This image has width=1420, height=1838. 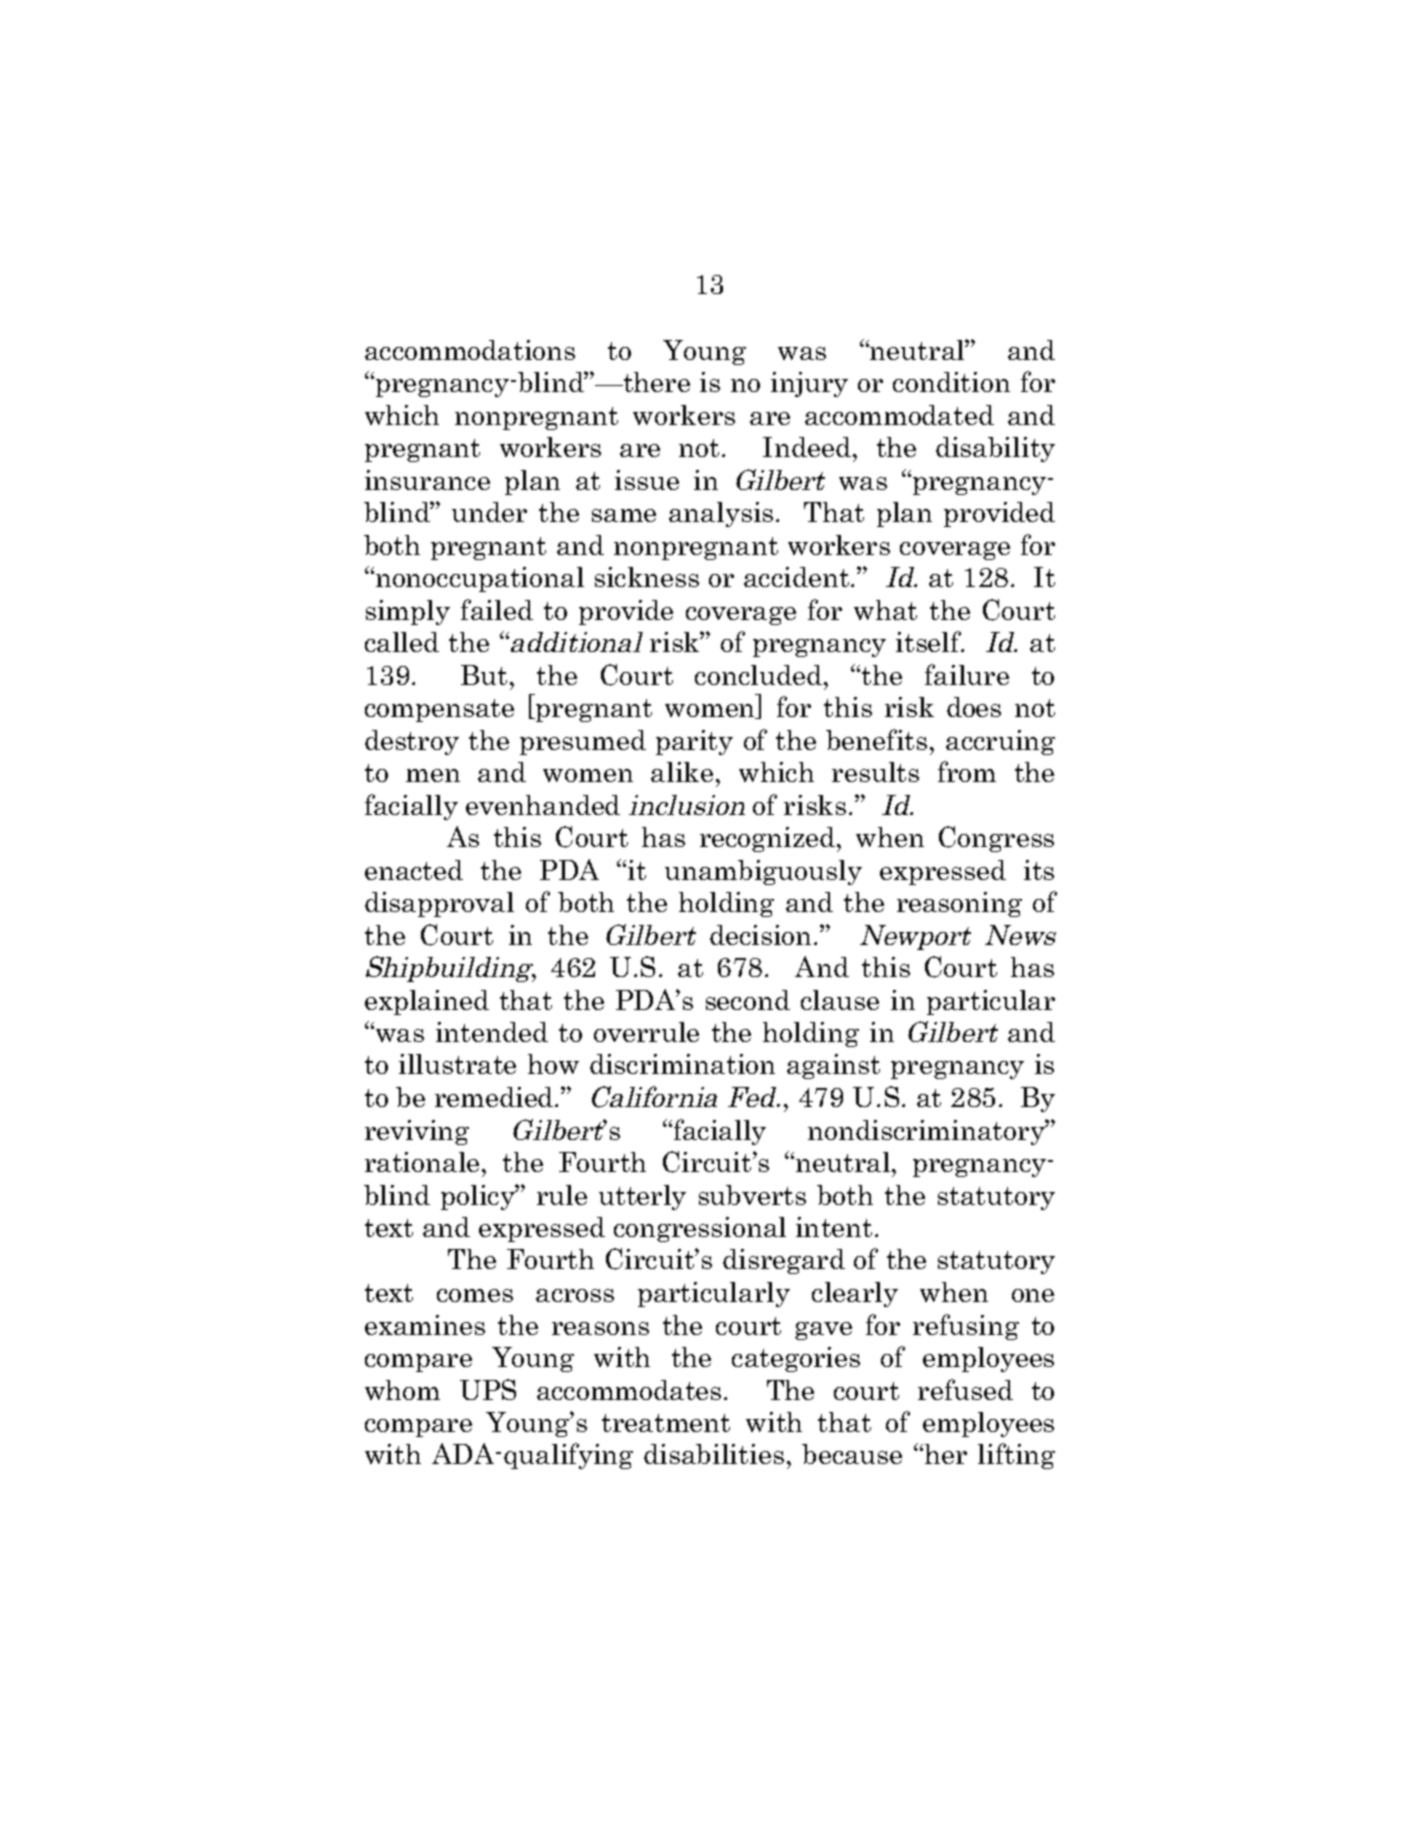 What do you see at coordinates (951, 382) in the image?
I see `condition` at bounding box center [951, 382].
